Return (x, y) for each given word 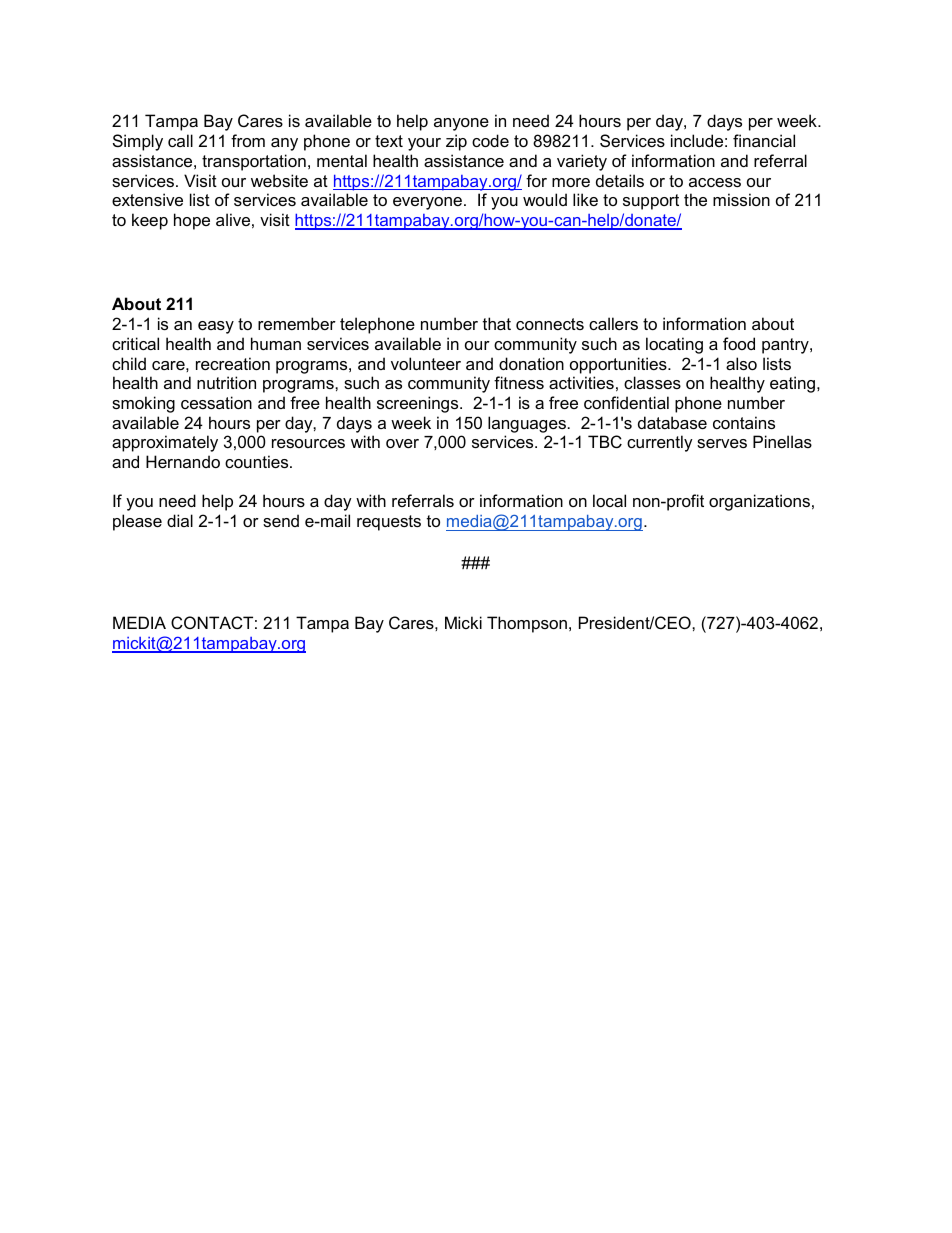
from (248, 140)
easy (216, 327)
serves (722, 443)
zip (456, 142)
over (402, 443)
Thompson (527, 624)
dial (180, 520)
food (739, 343)
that (497, 323)
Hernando (183, 461)
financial (764, 140)
